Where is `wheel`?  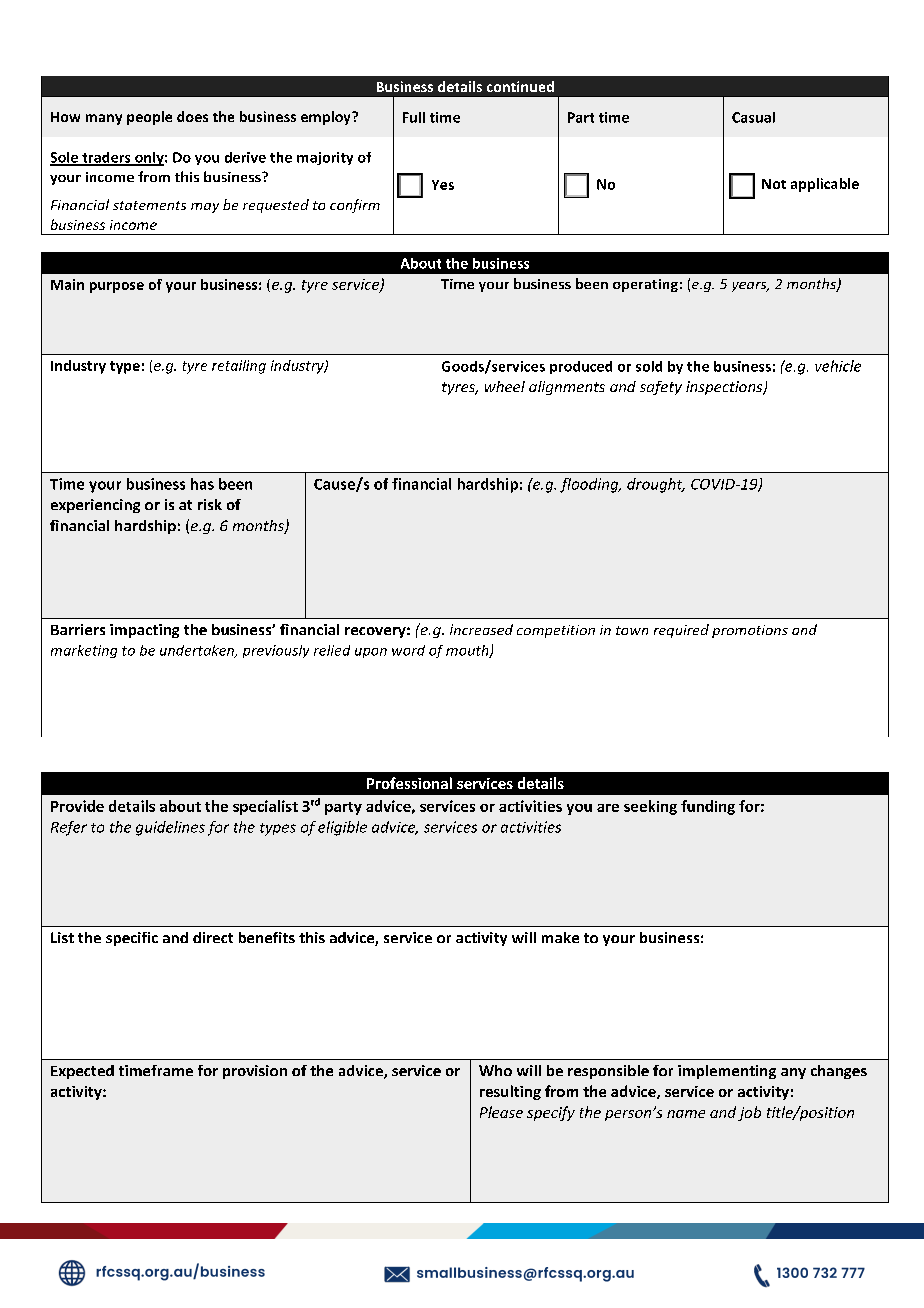
wheel is located at coordinates (505, 386).
